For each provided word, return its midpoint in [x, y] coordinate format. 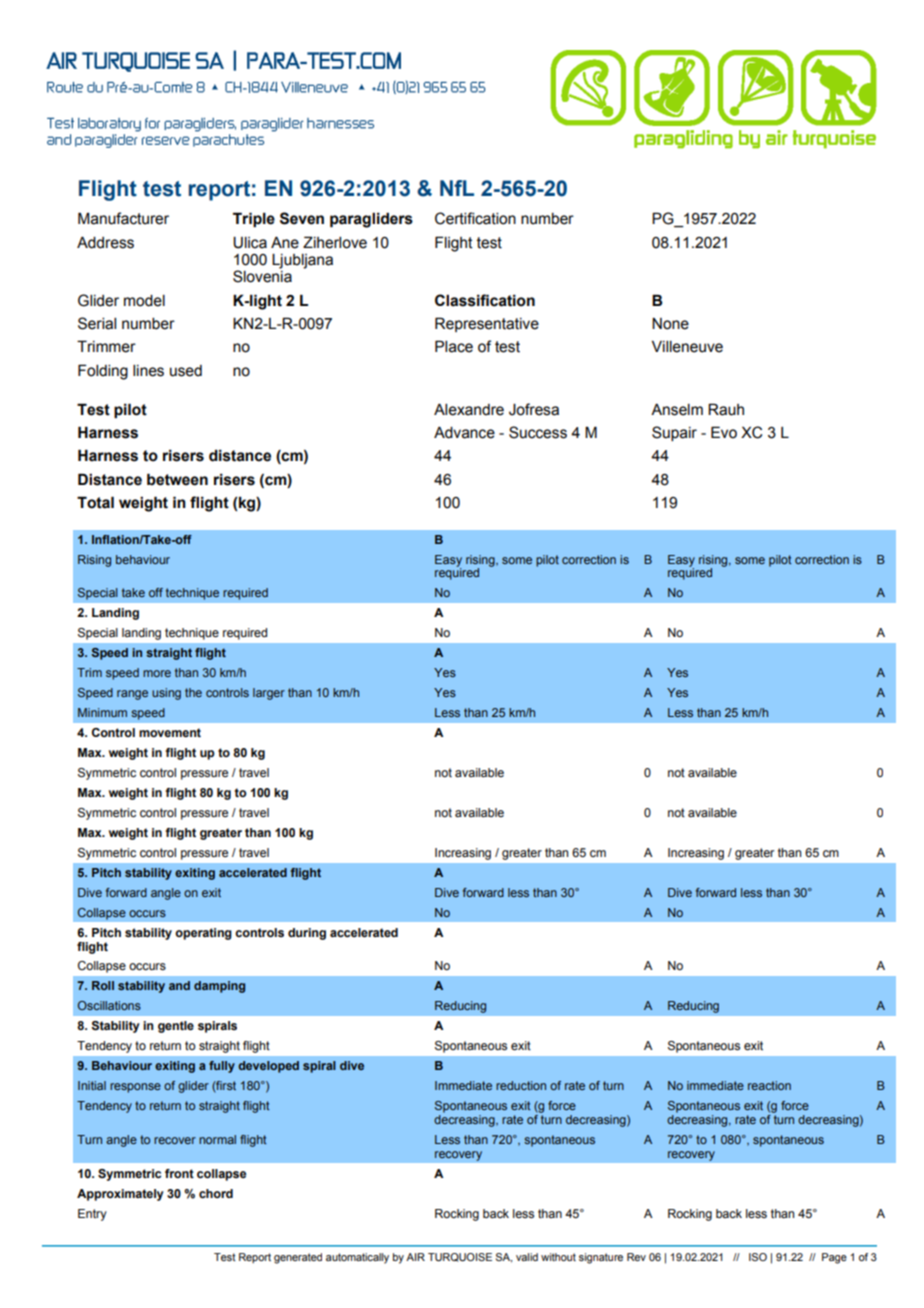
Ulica [250, 243]
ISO [758, 1257]
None [670, 324]
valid [527, 1257]
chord [216, 1193]
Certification [475, 218]
